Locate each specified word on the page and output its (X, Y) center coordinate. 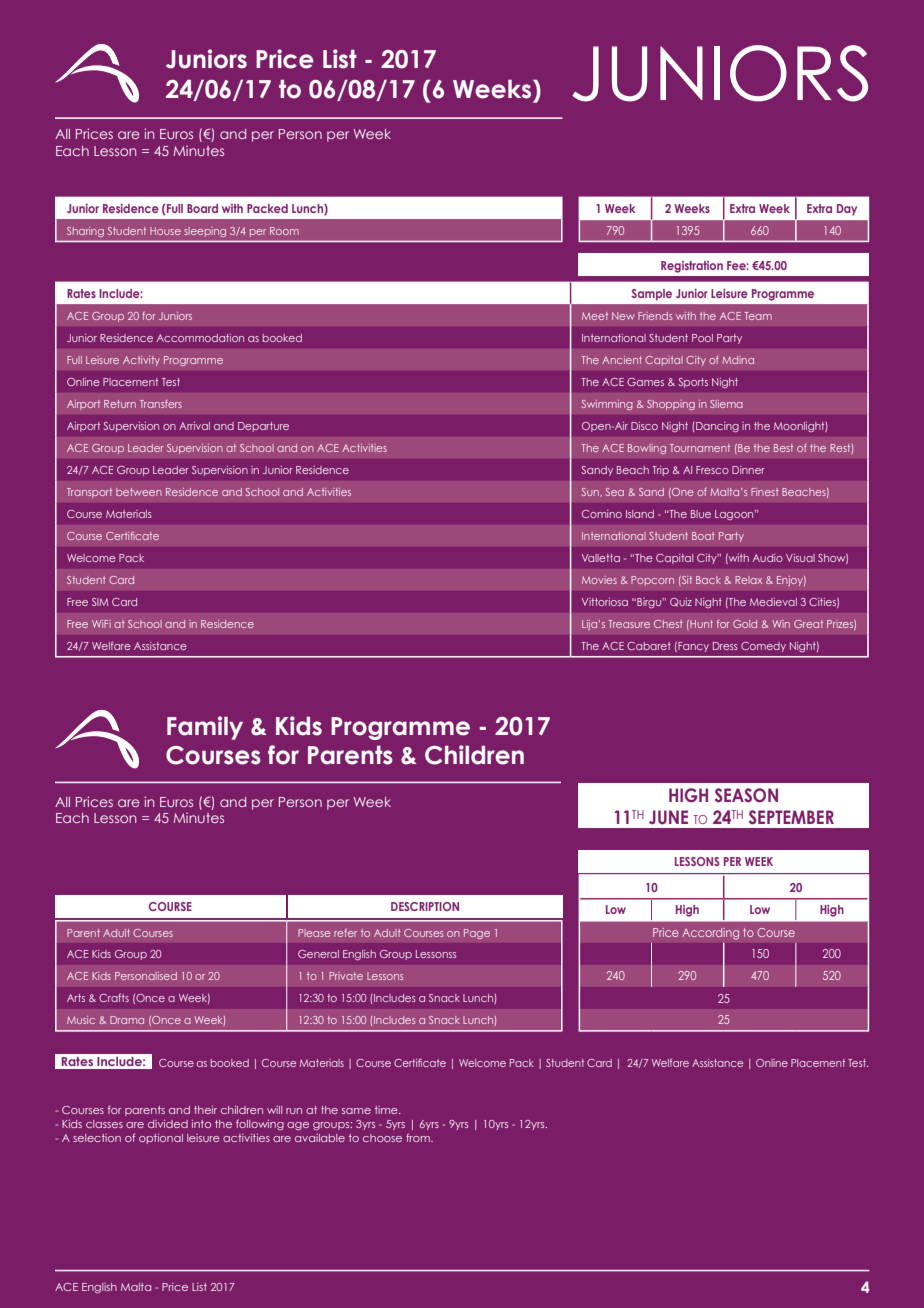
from (419, 1137)
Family (205, 728)
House (165, 231)
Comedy (763, 647)
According (710, 934)
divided (168, 1124)
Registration (692, 267)
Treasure (629, 624)
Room (284, 231)
